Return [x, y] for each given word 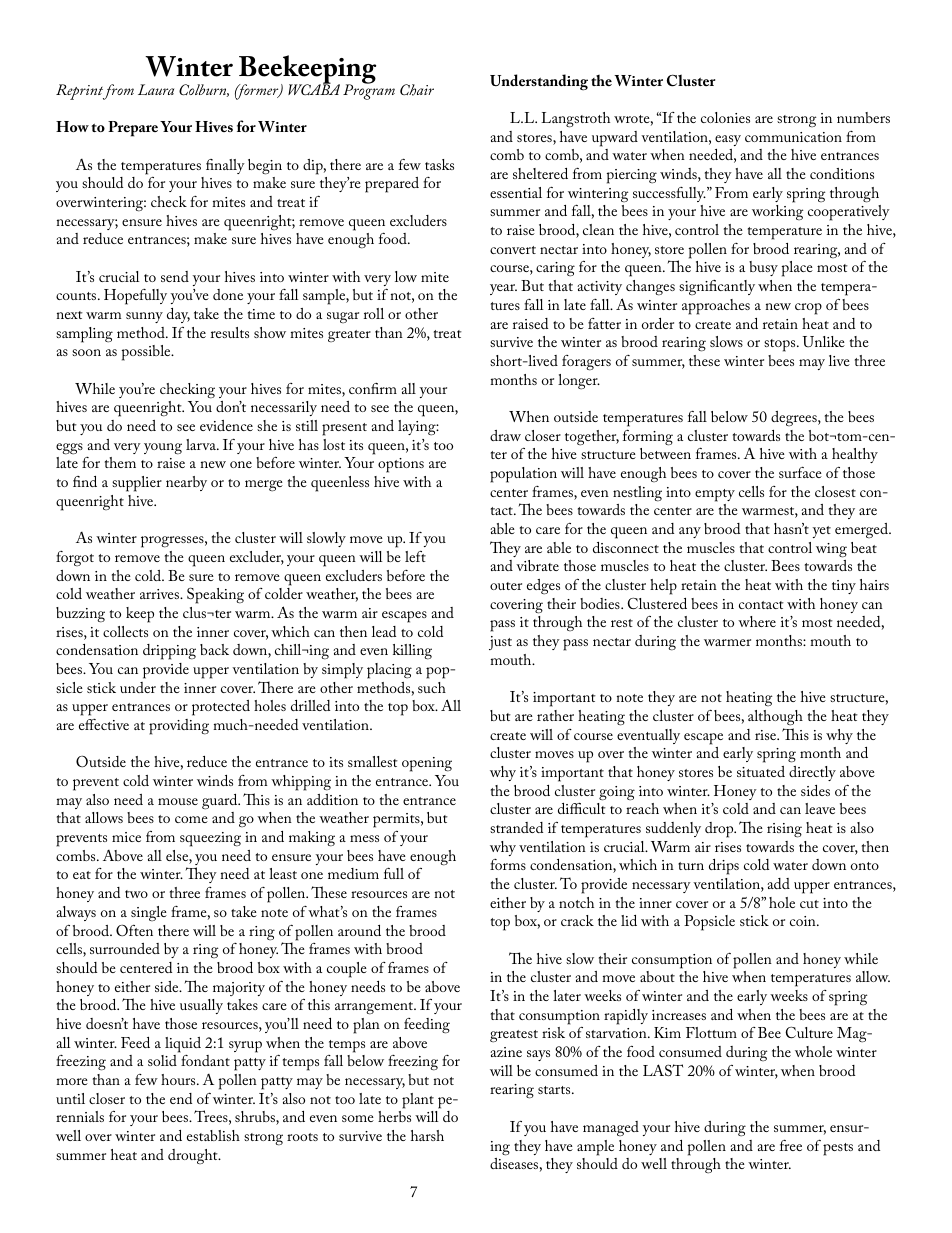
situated [761, 771]
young [163, 449]
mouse [178, 801]
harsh [427, 1135]
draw [505, 435]
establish [213, 1135]
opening [427, 764]
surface [800, 472]
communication [793, 137]
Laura [156, 89]
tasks [439, 164]
